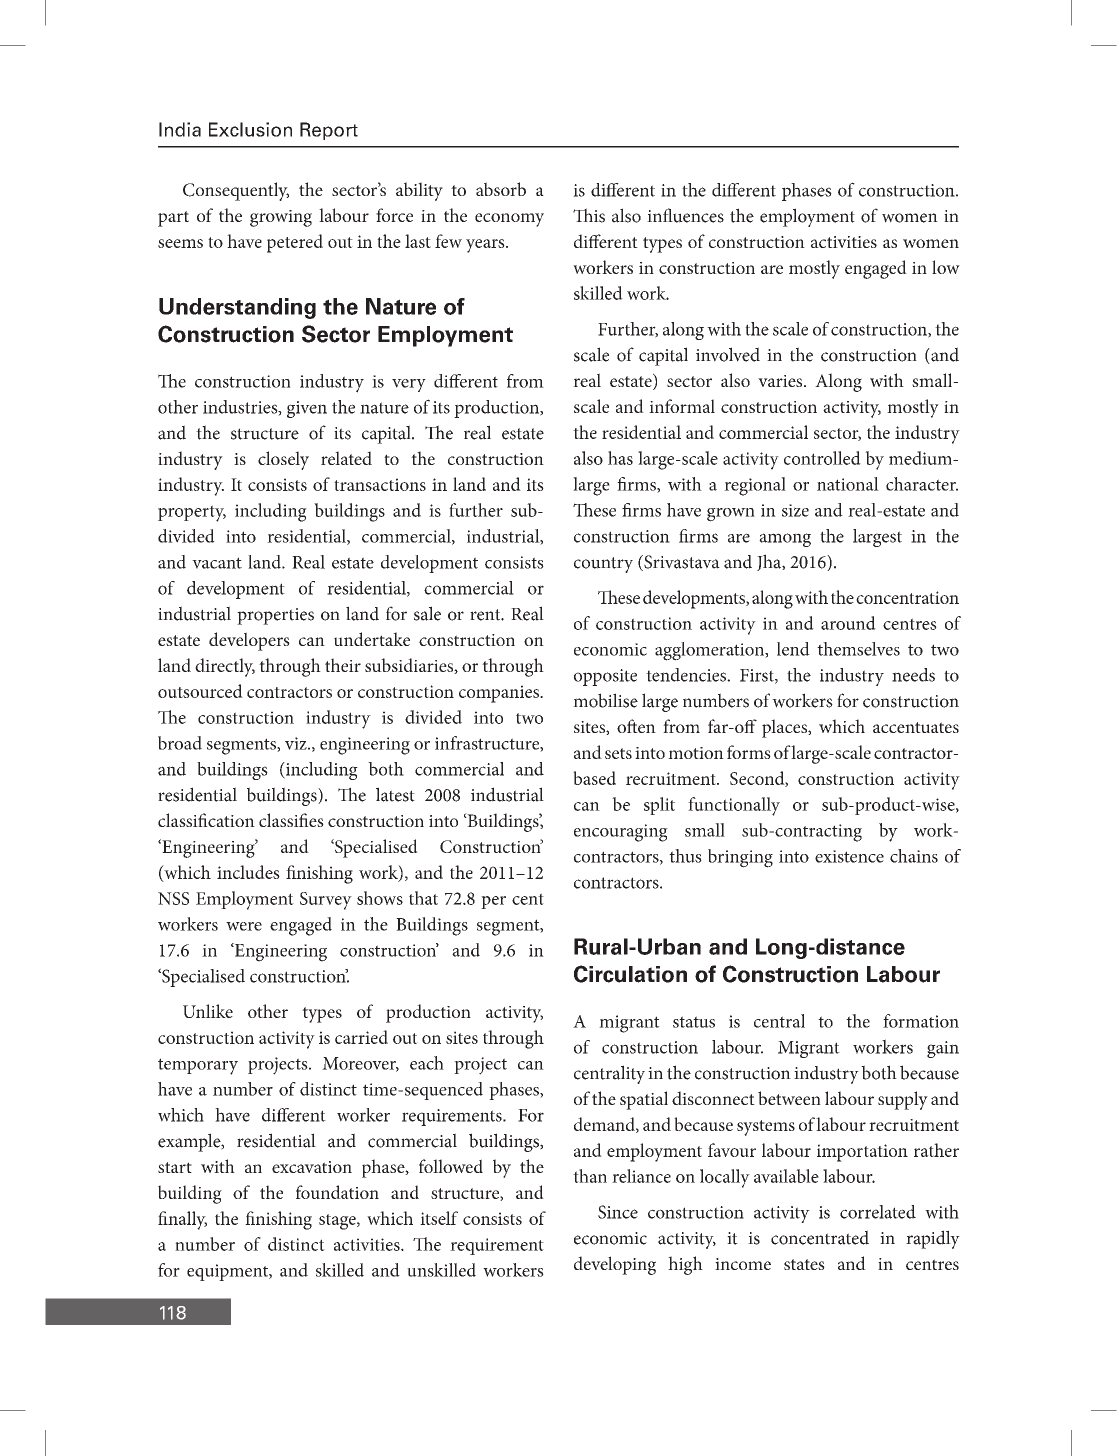 The width and height of the document is (1117, 1456). I want to click on national, so click(848, 484).
